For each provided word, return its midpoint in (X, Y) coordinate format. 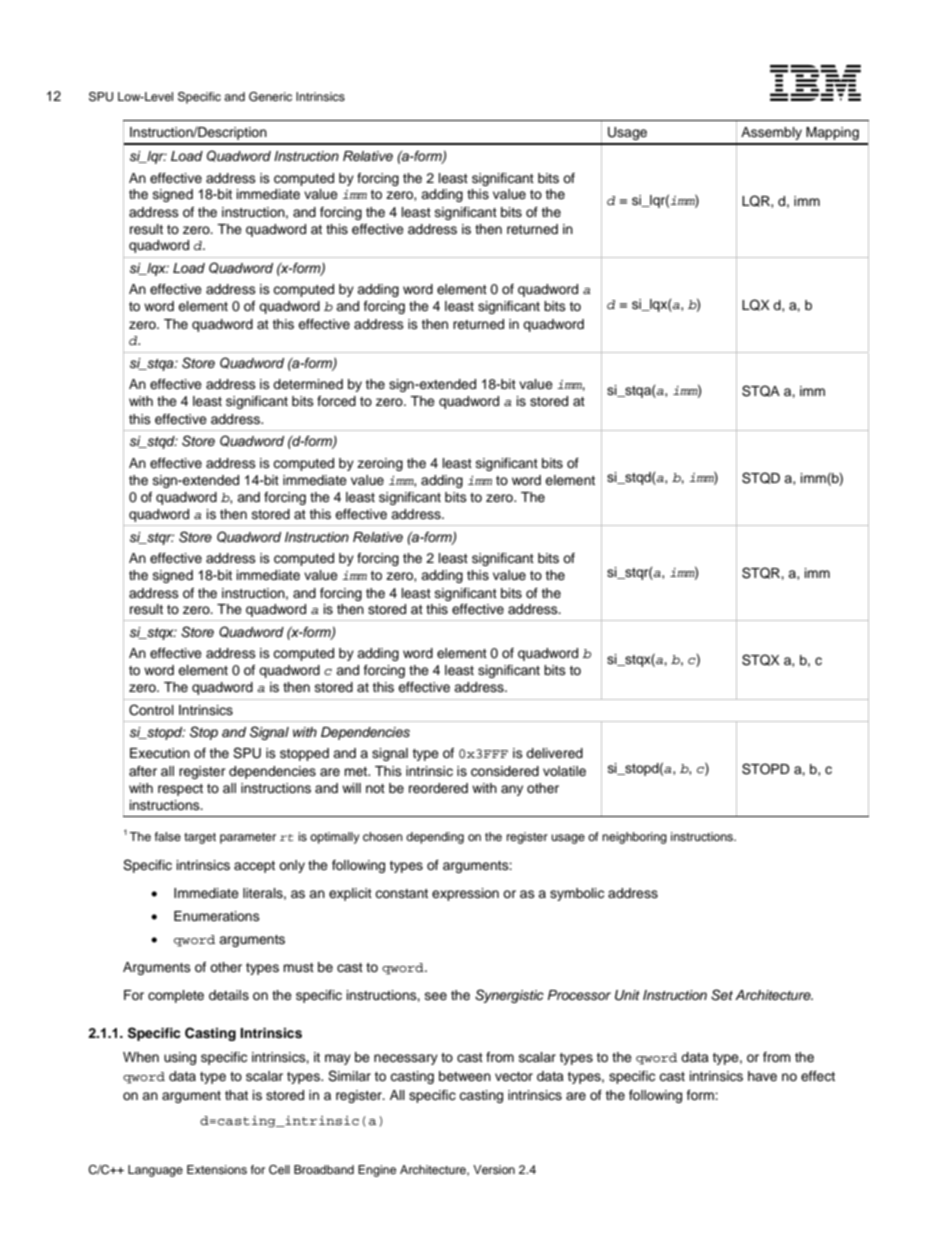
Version (494, 1169)
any (512, 790)
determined (308, 384)
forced (336, 401)
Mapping (832, 133)
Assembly (771, 133)
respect (180, 790)
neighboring (634, 838)
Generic (270, 97)
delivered (554, 753)
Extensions (217, 1169)
